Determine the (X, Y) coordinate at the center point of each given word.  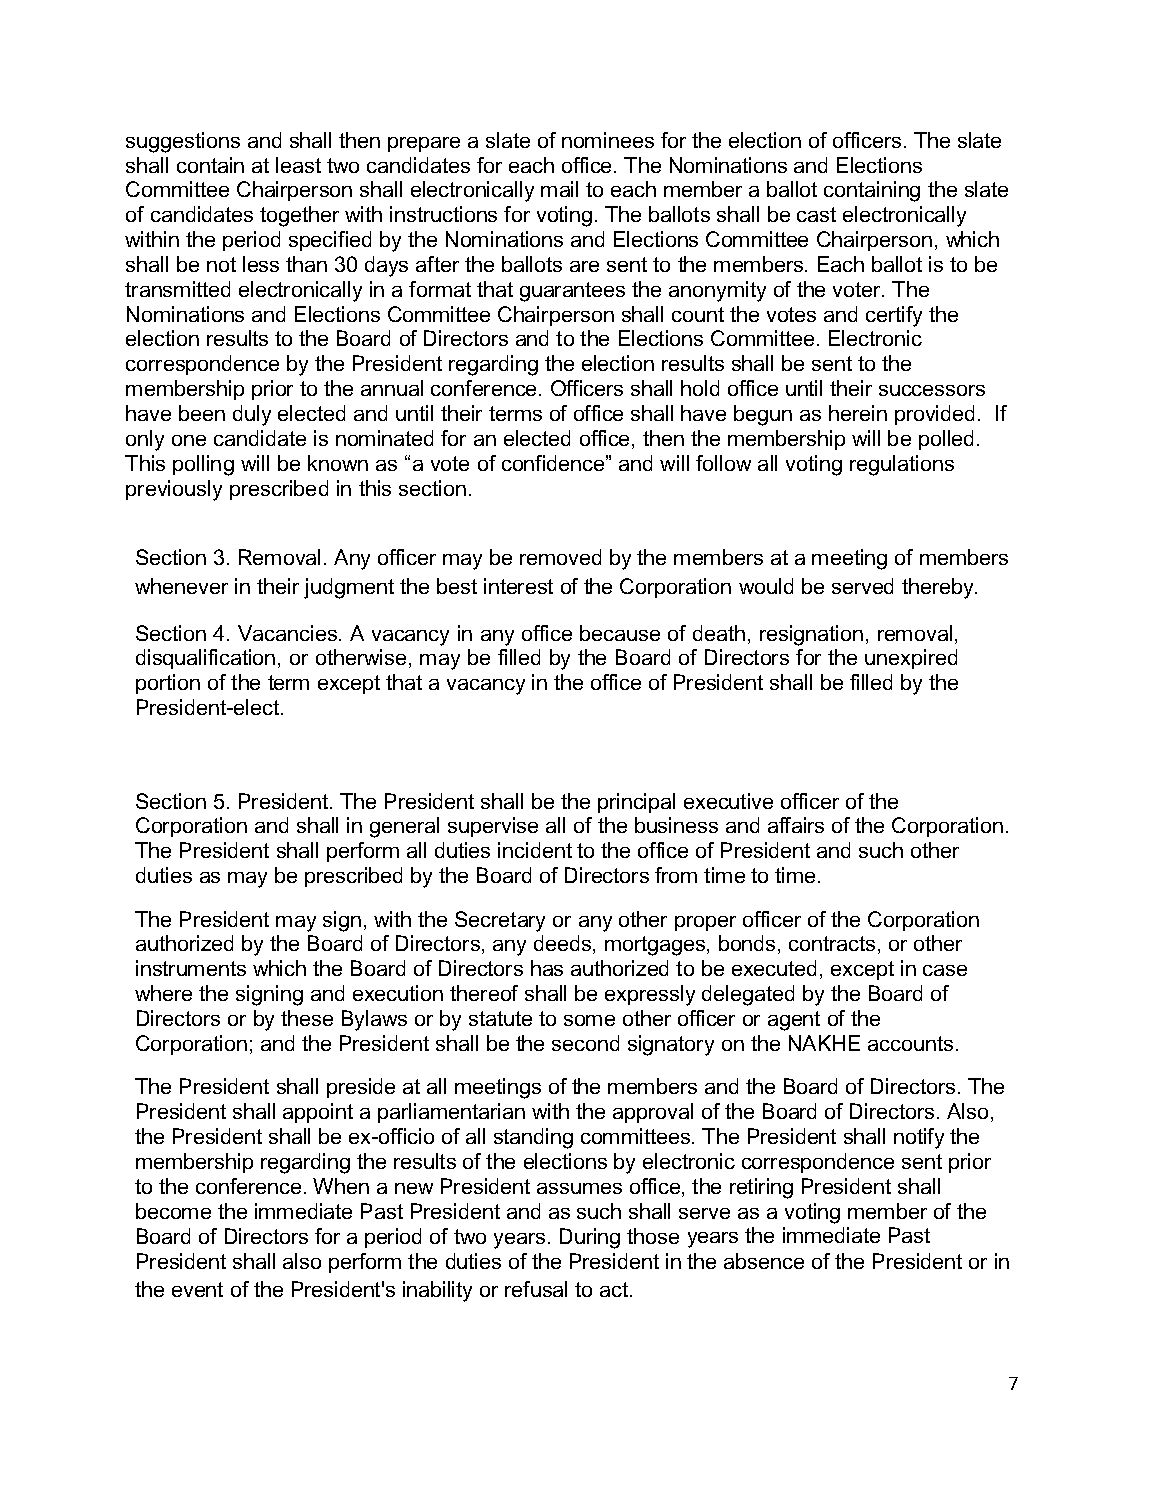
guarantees (572, 292)
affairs (796, 825)
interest (518, 586)
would (766, 586)
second (585, 1043)
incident (535, 850)
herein (858, 413)
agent (794, 1021)
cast (816, 214)
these (307, 1018)
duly (252, 415)
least (298, 165)
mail (559, 189)
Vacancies (289, 633)
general (404, 827)
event (197, 1289)
